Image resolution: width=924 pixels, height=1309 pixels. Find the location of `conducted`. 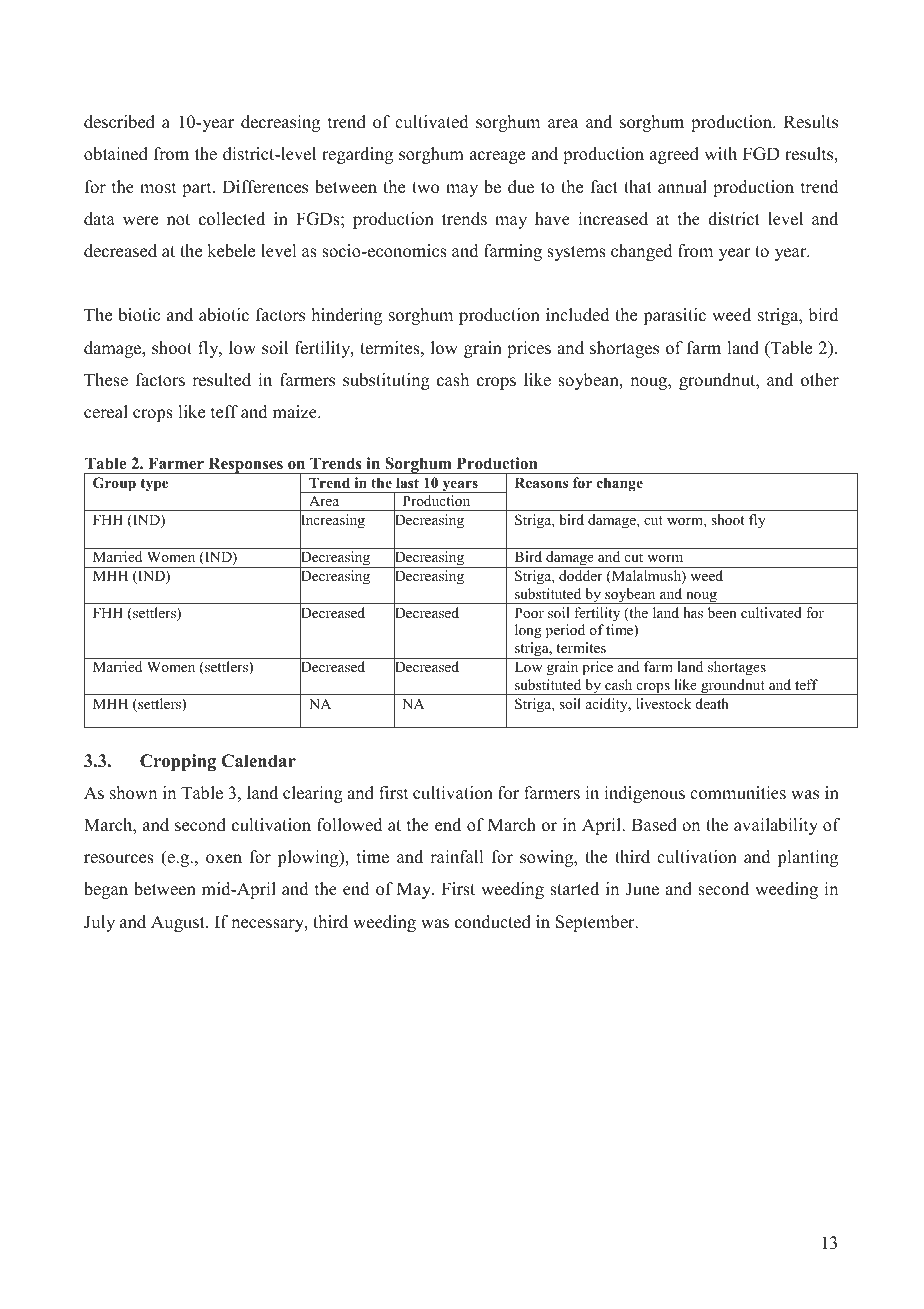

conducted is located at coordinates (493, 922).
